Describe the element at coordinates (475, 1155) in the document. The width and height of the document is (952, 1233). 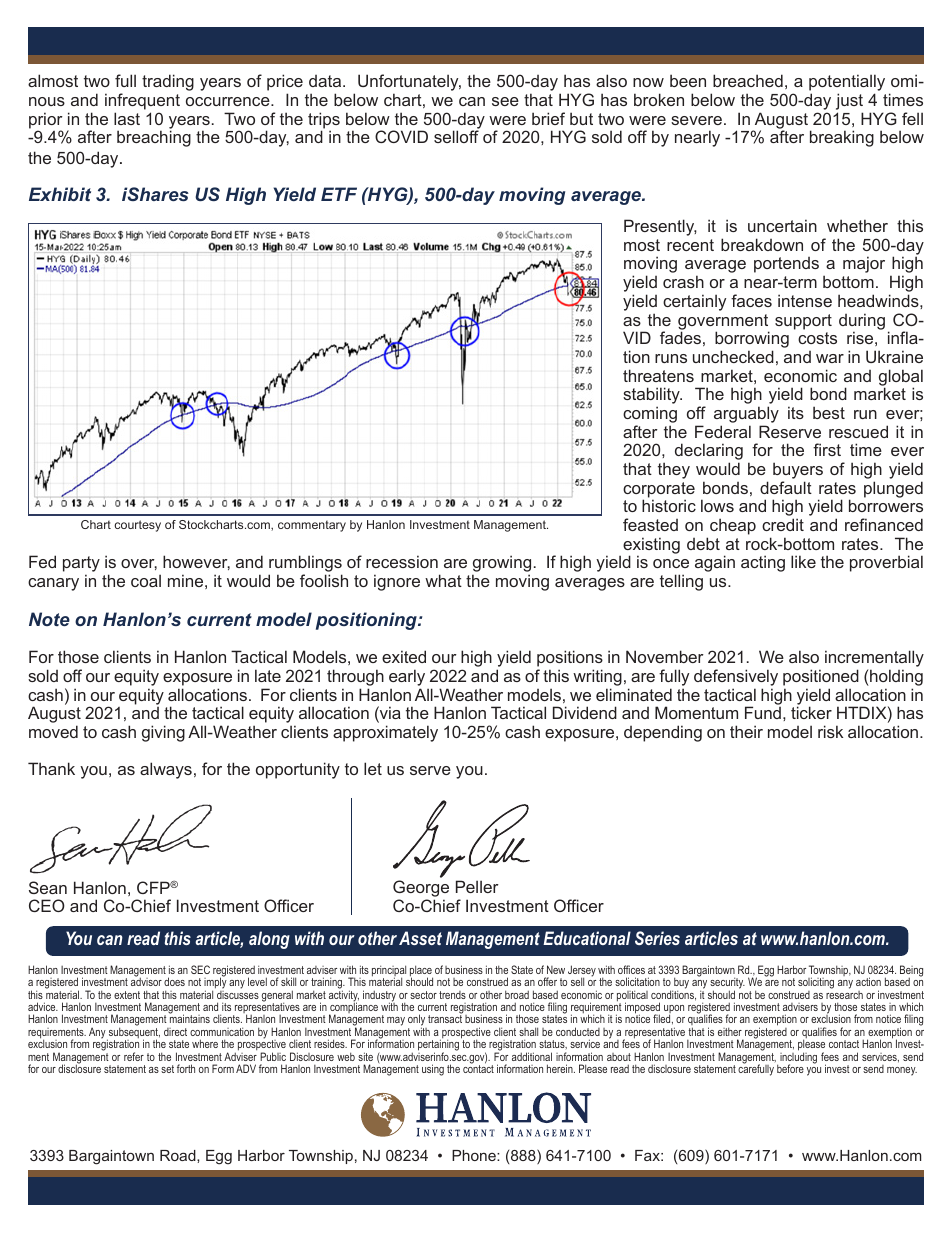
I see `Phone` at that location.
